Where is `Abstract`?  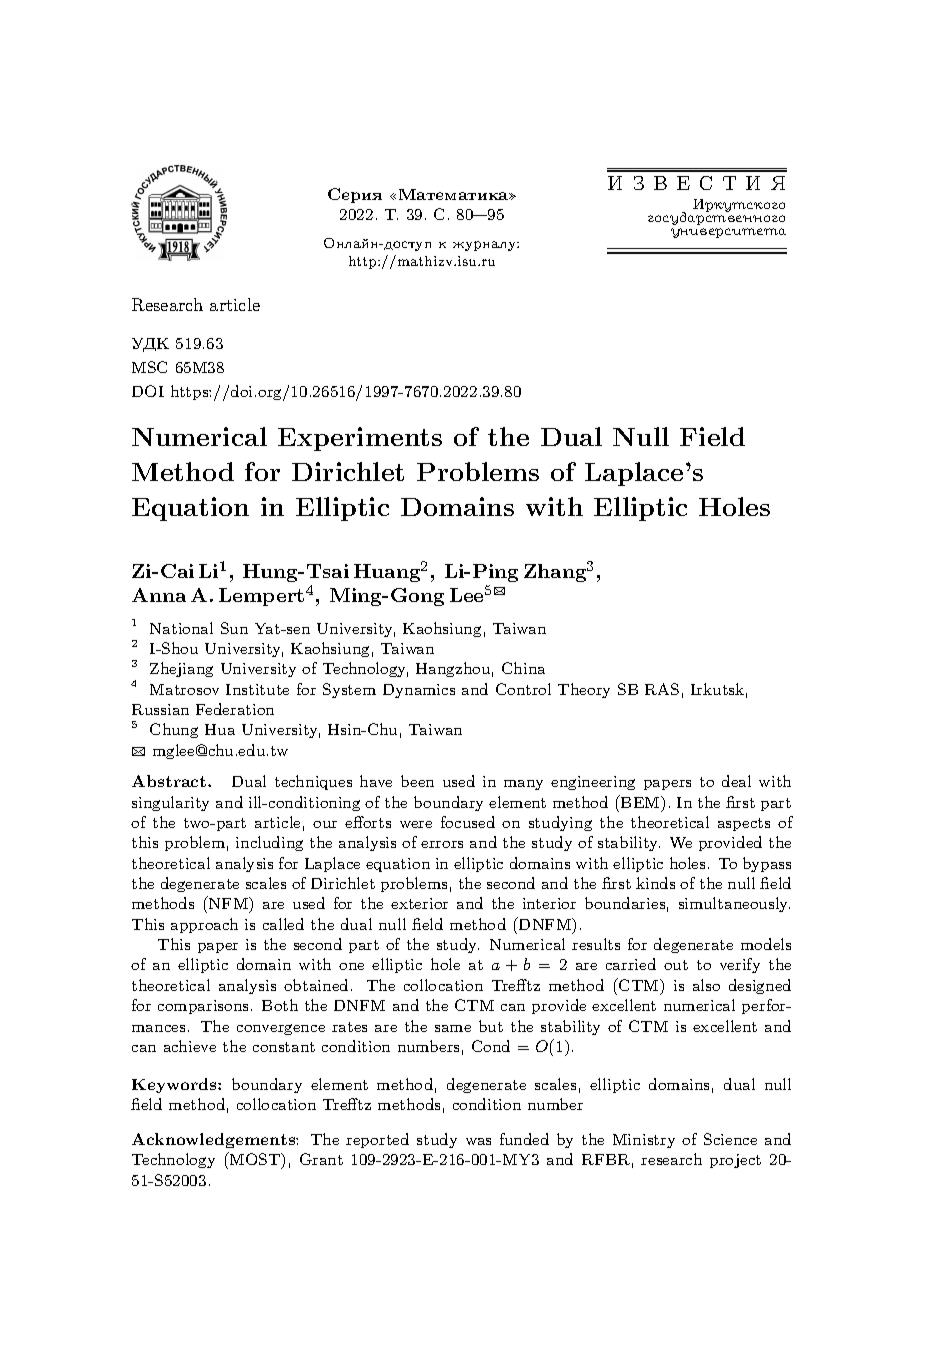 Abstract is located at coordinates (170, 781).
